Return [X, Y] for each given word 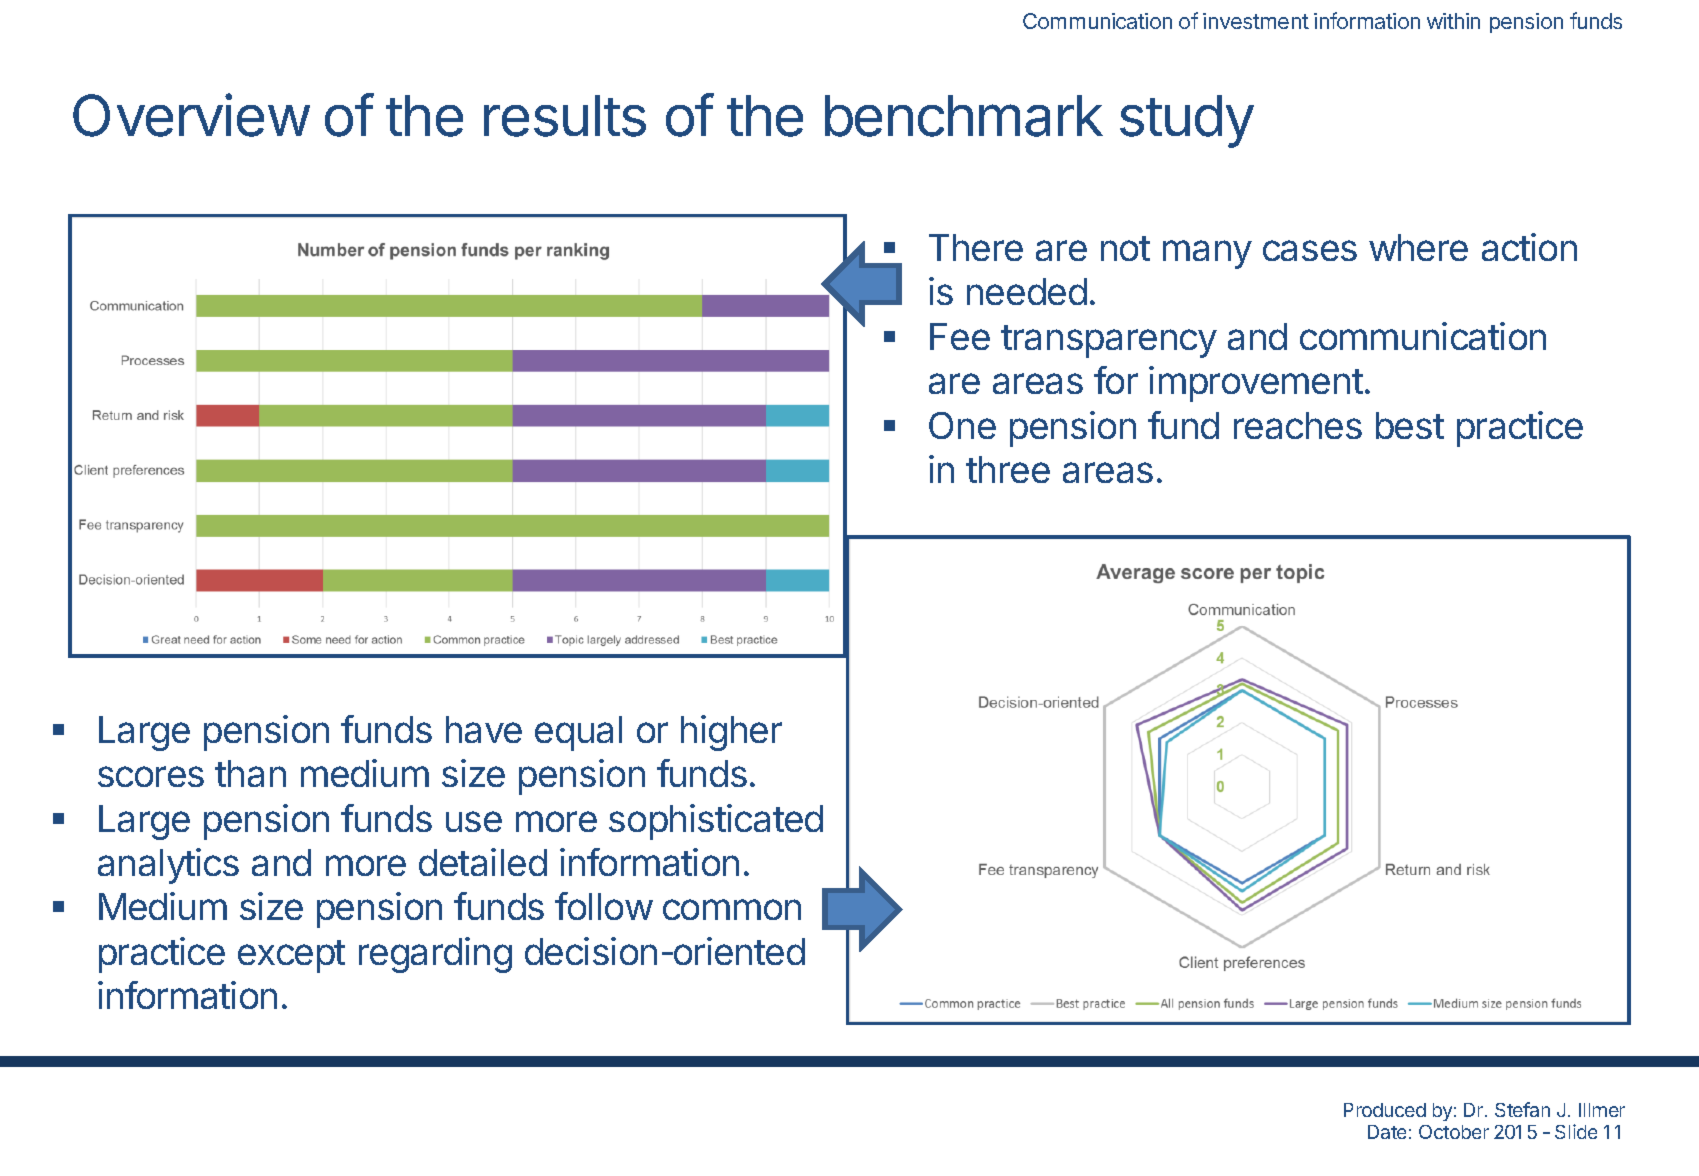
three [1008, 469]
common [732, 909]
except [291, 956]
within [1453, 21]
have [484, 729]
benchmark [964, 116]
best [1410, 425]
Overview [191, 115]
